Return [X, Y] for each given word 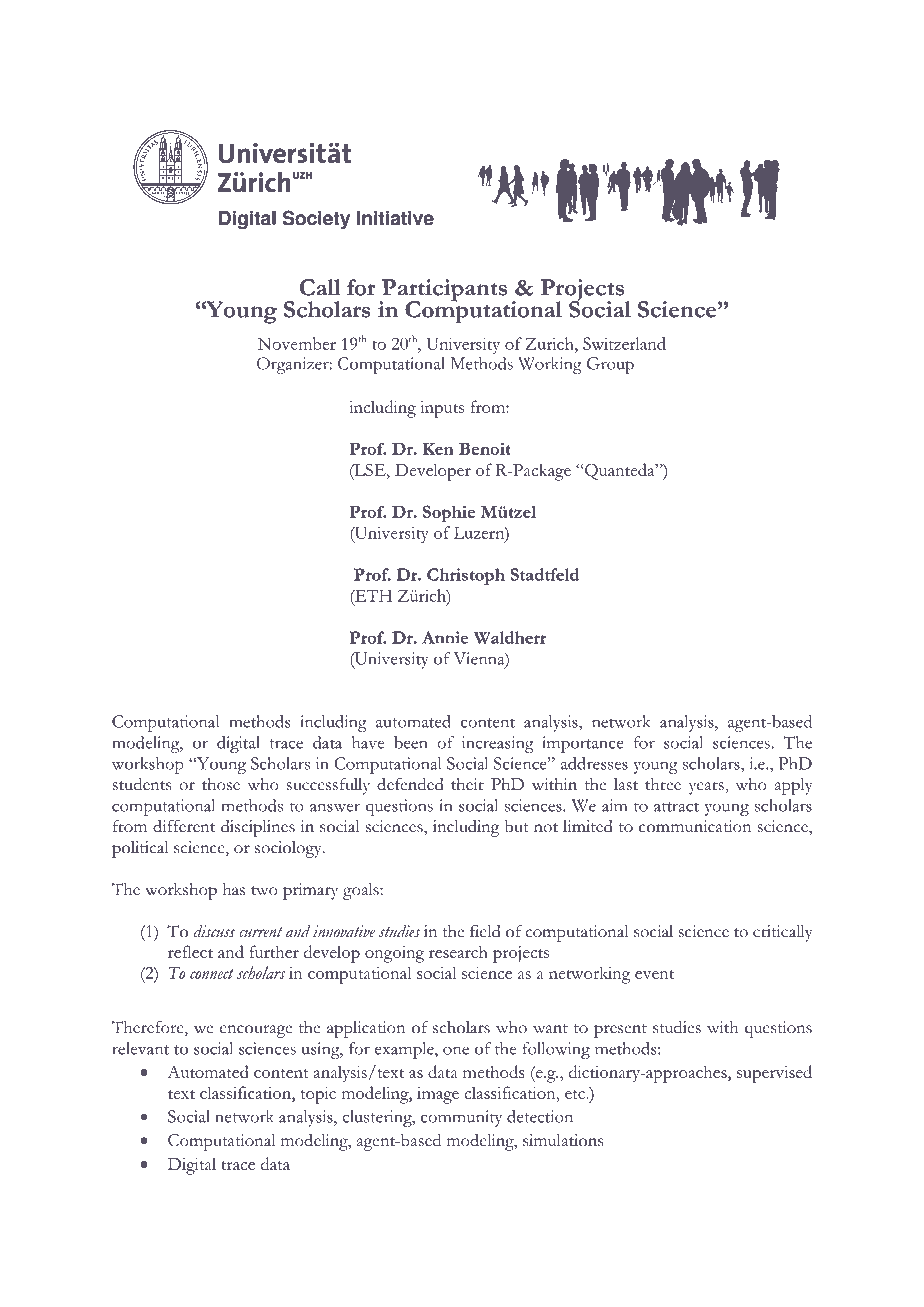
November [297, 343]
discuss [214, 931]
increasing [498, 744]
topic [318, 1095]
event [654, 974]
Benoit [485, 448]
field [485, 931]
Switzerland [624, 343]
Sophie [449, 514]
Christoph [466, 576]
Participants [443, 291]
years [707, 788]
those [221, 784]
